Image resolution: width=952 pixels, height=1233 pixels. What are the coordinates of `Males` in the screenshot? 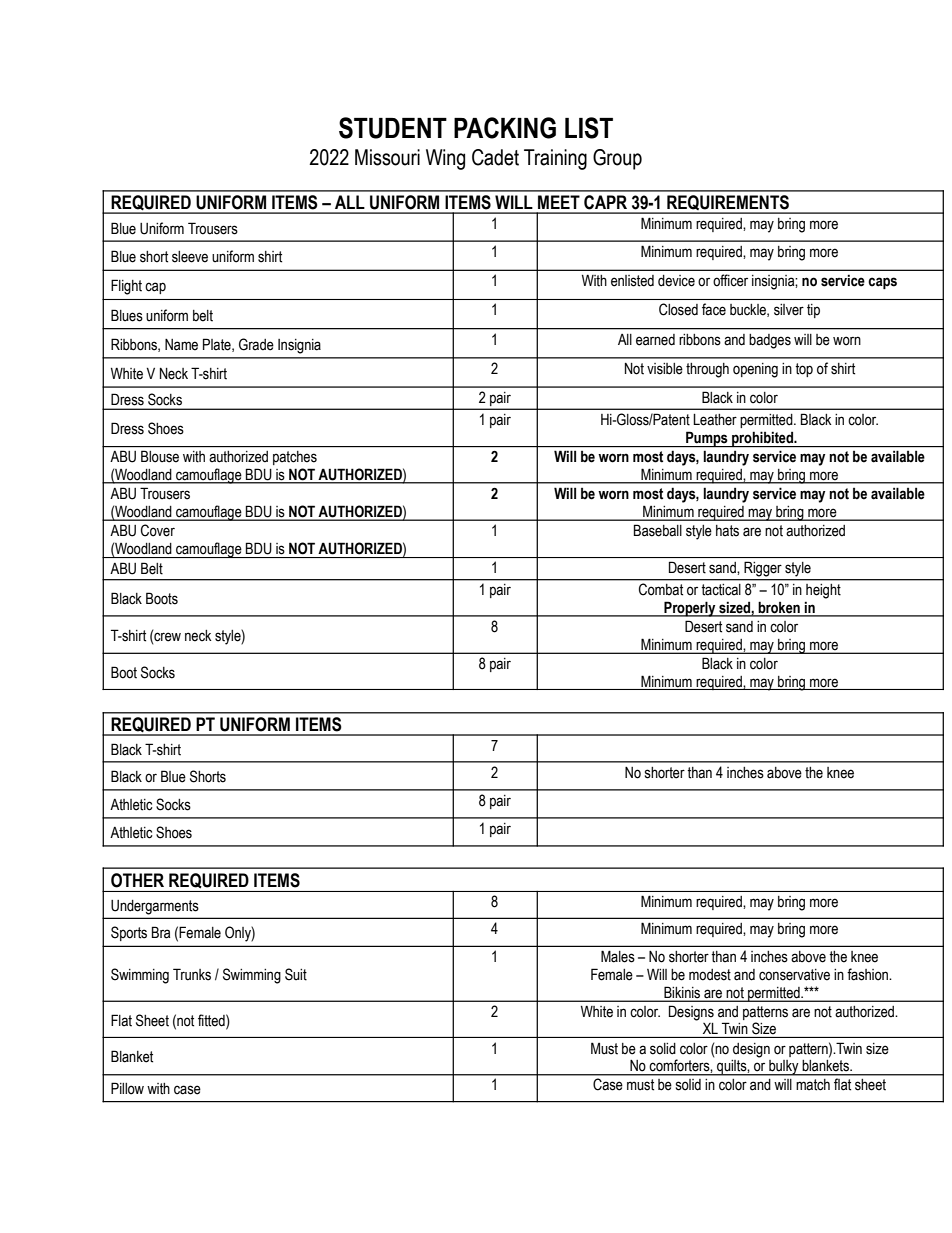 It's located at (618, 956).
